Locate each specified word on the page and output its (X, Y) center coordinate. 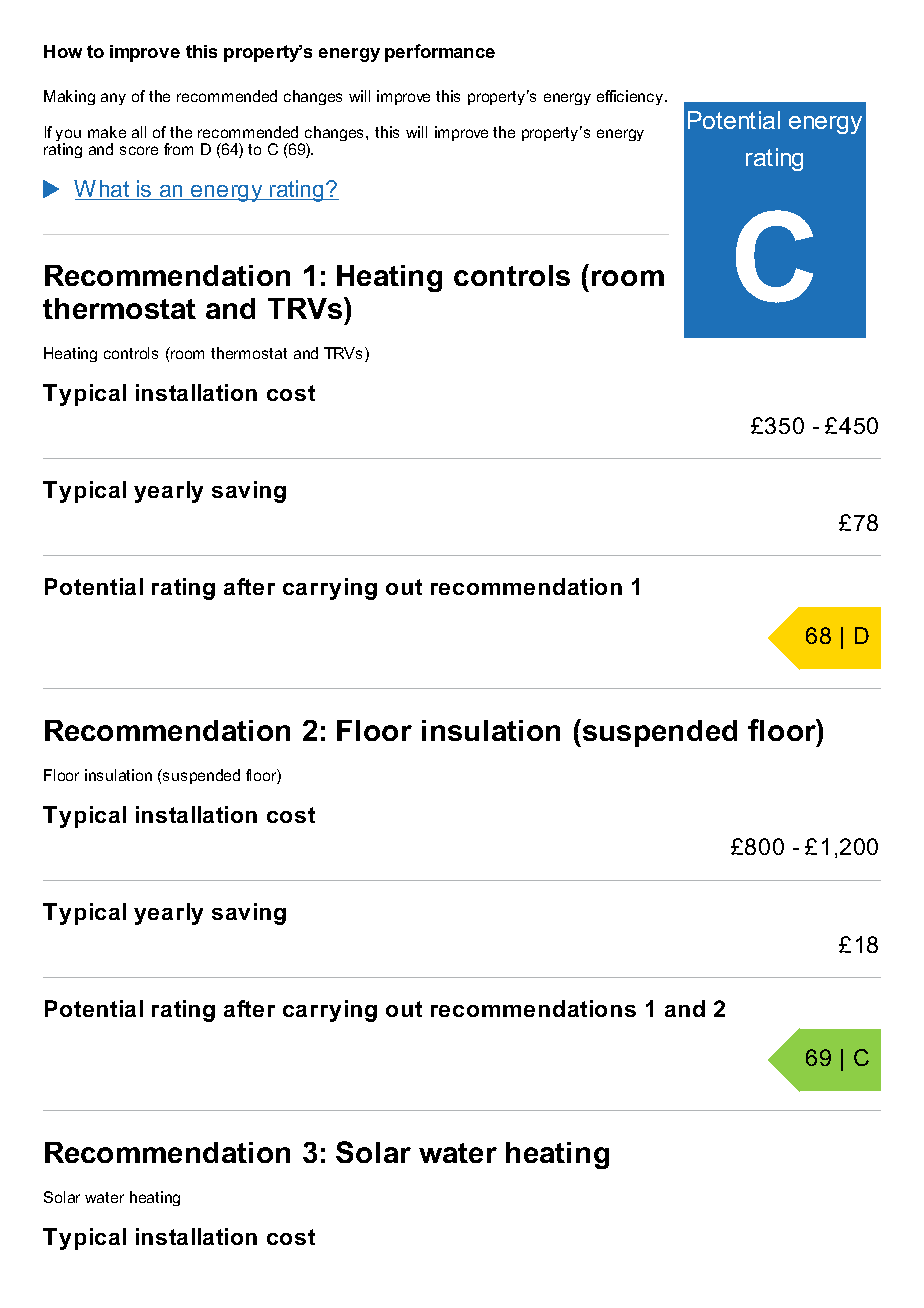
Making (69, 97)
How (63, 51)
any (113, 99)
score (139, 150)
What (103, 190)
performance (440, 53)
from (178, 149)
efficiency (631, 97)
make (107, 132)
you (68, 136)
